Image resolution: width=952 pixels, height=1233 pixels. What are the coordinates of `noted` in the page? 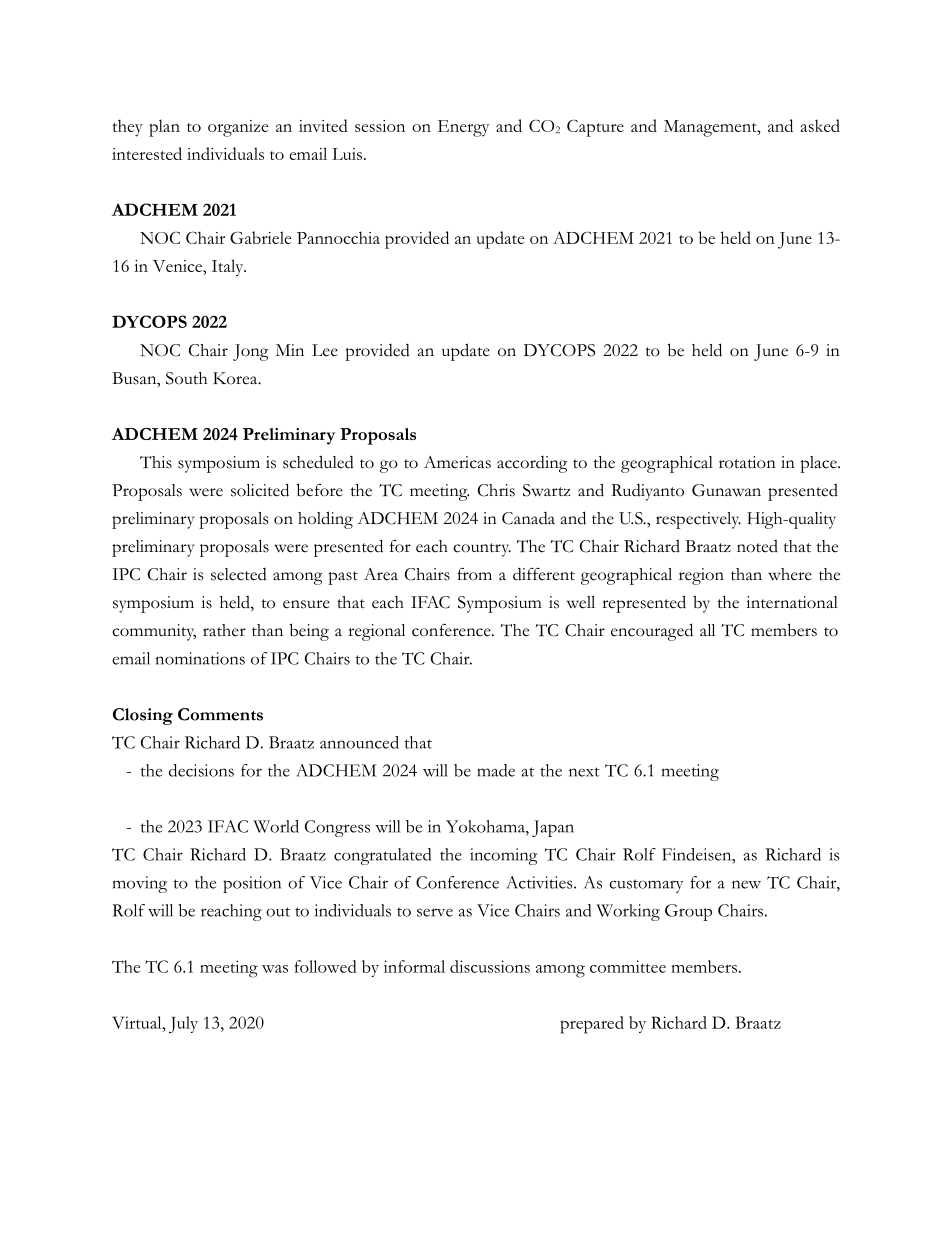 It's located at (757, 546).
